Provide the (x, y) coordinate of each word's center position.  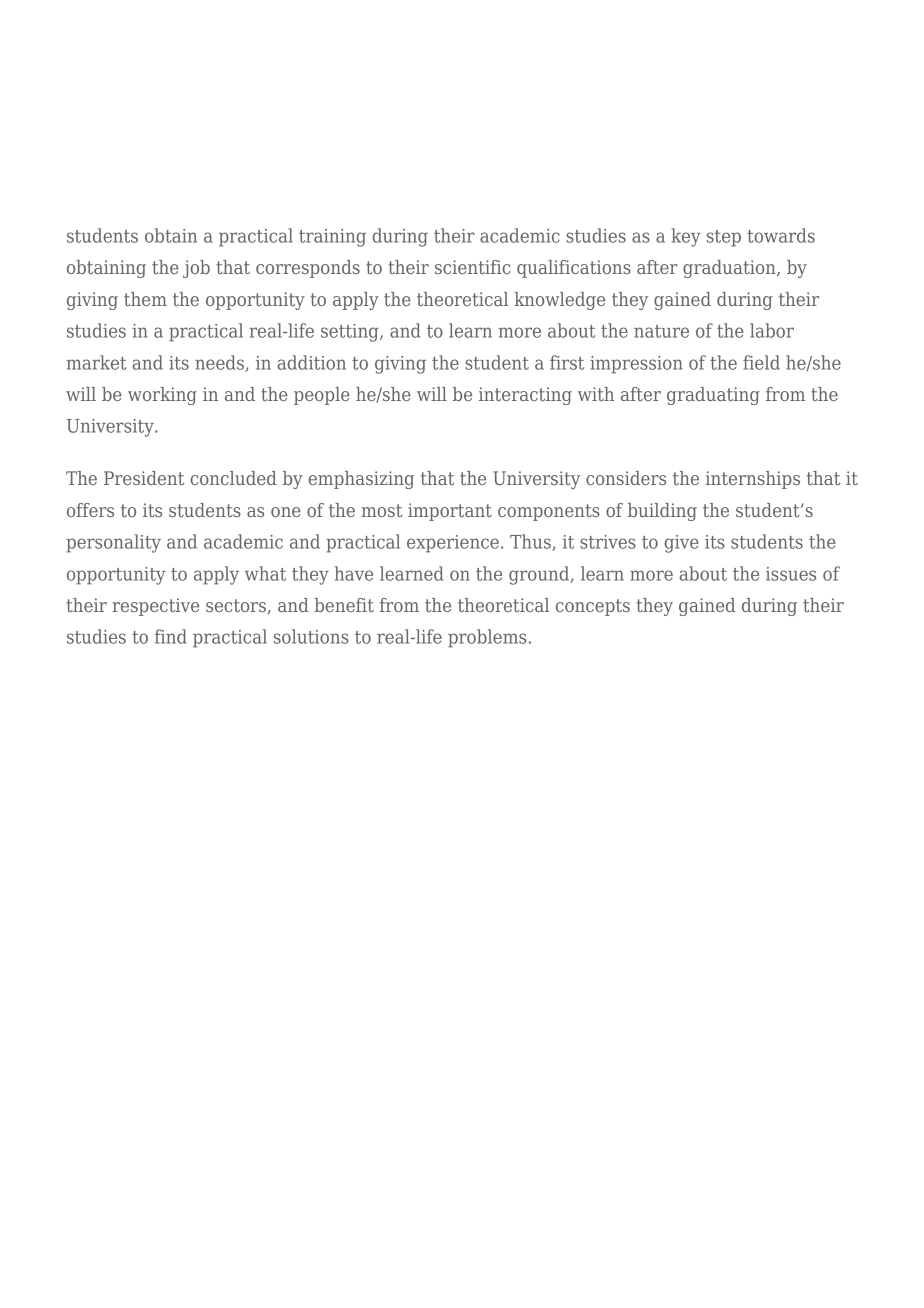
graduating (713, 396)
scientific (472, 267)
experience (453, 544)
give (681, 544)
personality (113, 543)
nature (661, 331)
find (171, 636)
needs (220, 363)
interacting (525, 396)
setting (351, 333)
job (196, 269)
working (162, 396)
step (724, 238)
